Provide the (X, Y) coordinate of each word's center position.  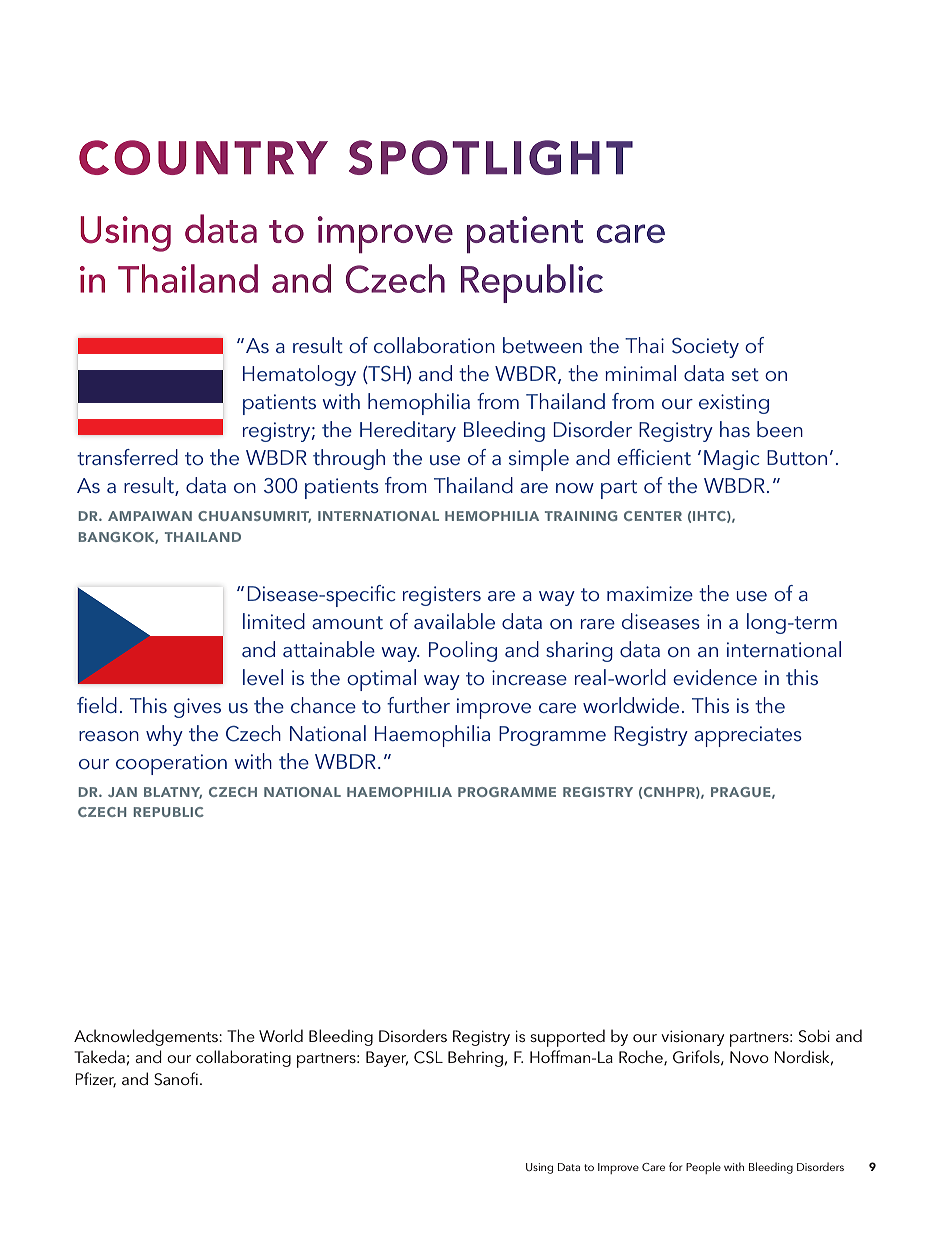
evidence (715, 677)
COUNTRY (203, 157)
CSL (428, 1057)
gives (197, 708)
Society (705, 348)
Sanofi (176, 1079)
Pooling (463, 651)
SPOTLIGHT (491, 157)
